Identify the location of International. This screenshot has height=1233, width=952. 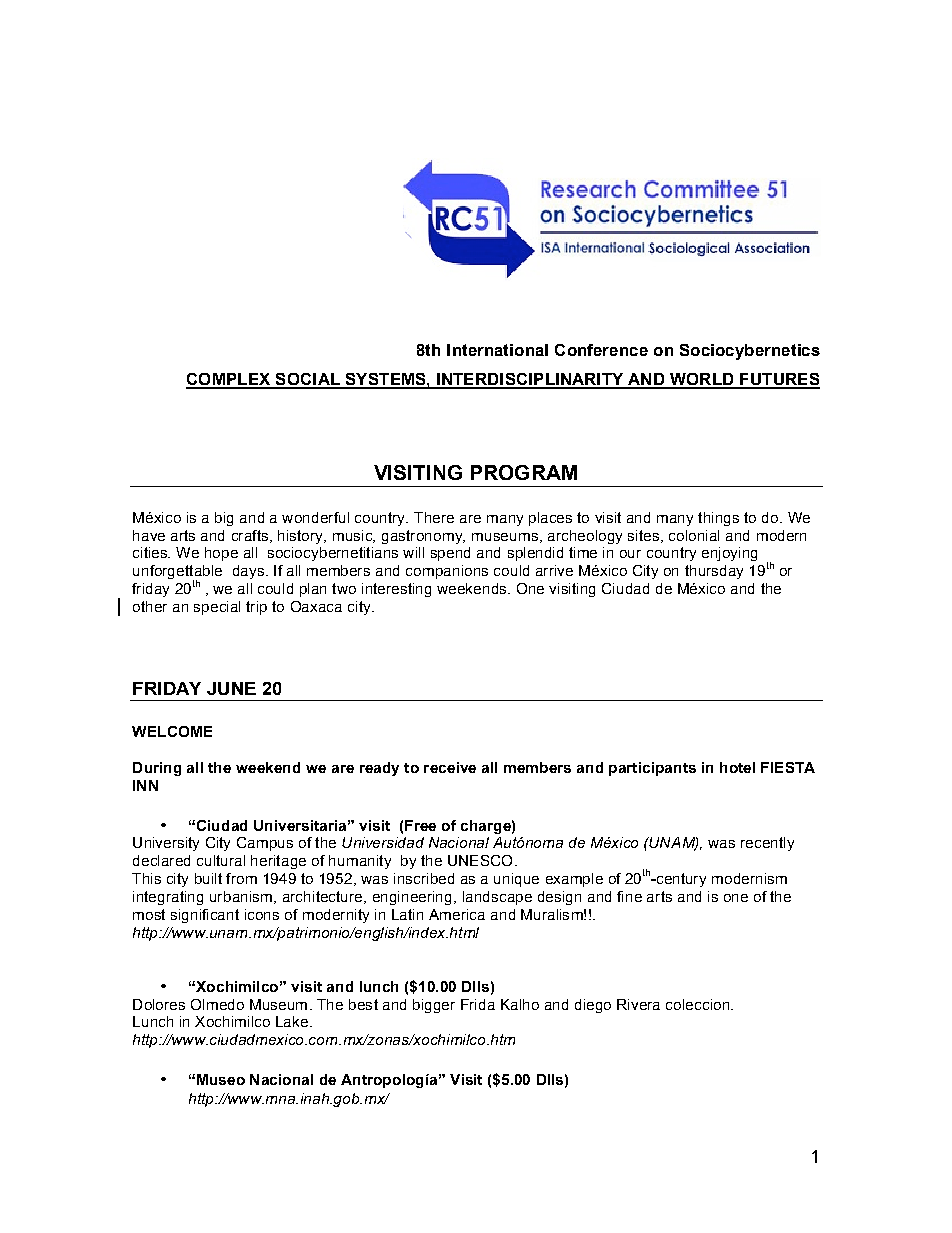
(497, 350).
